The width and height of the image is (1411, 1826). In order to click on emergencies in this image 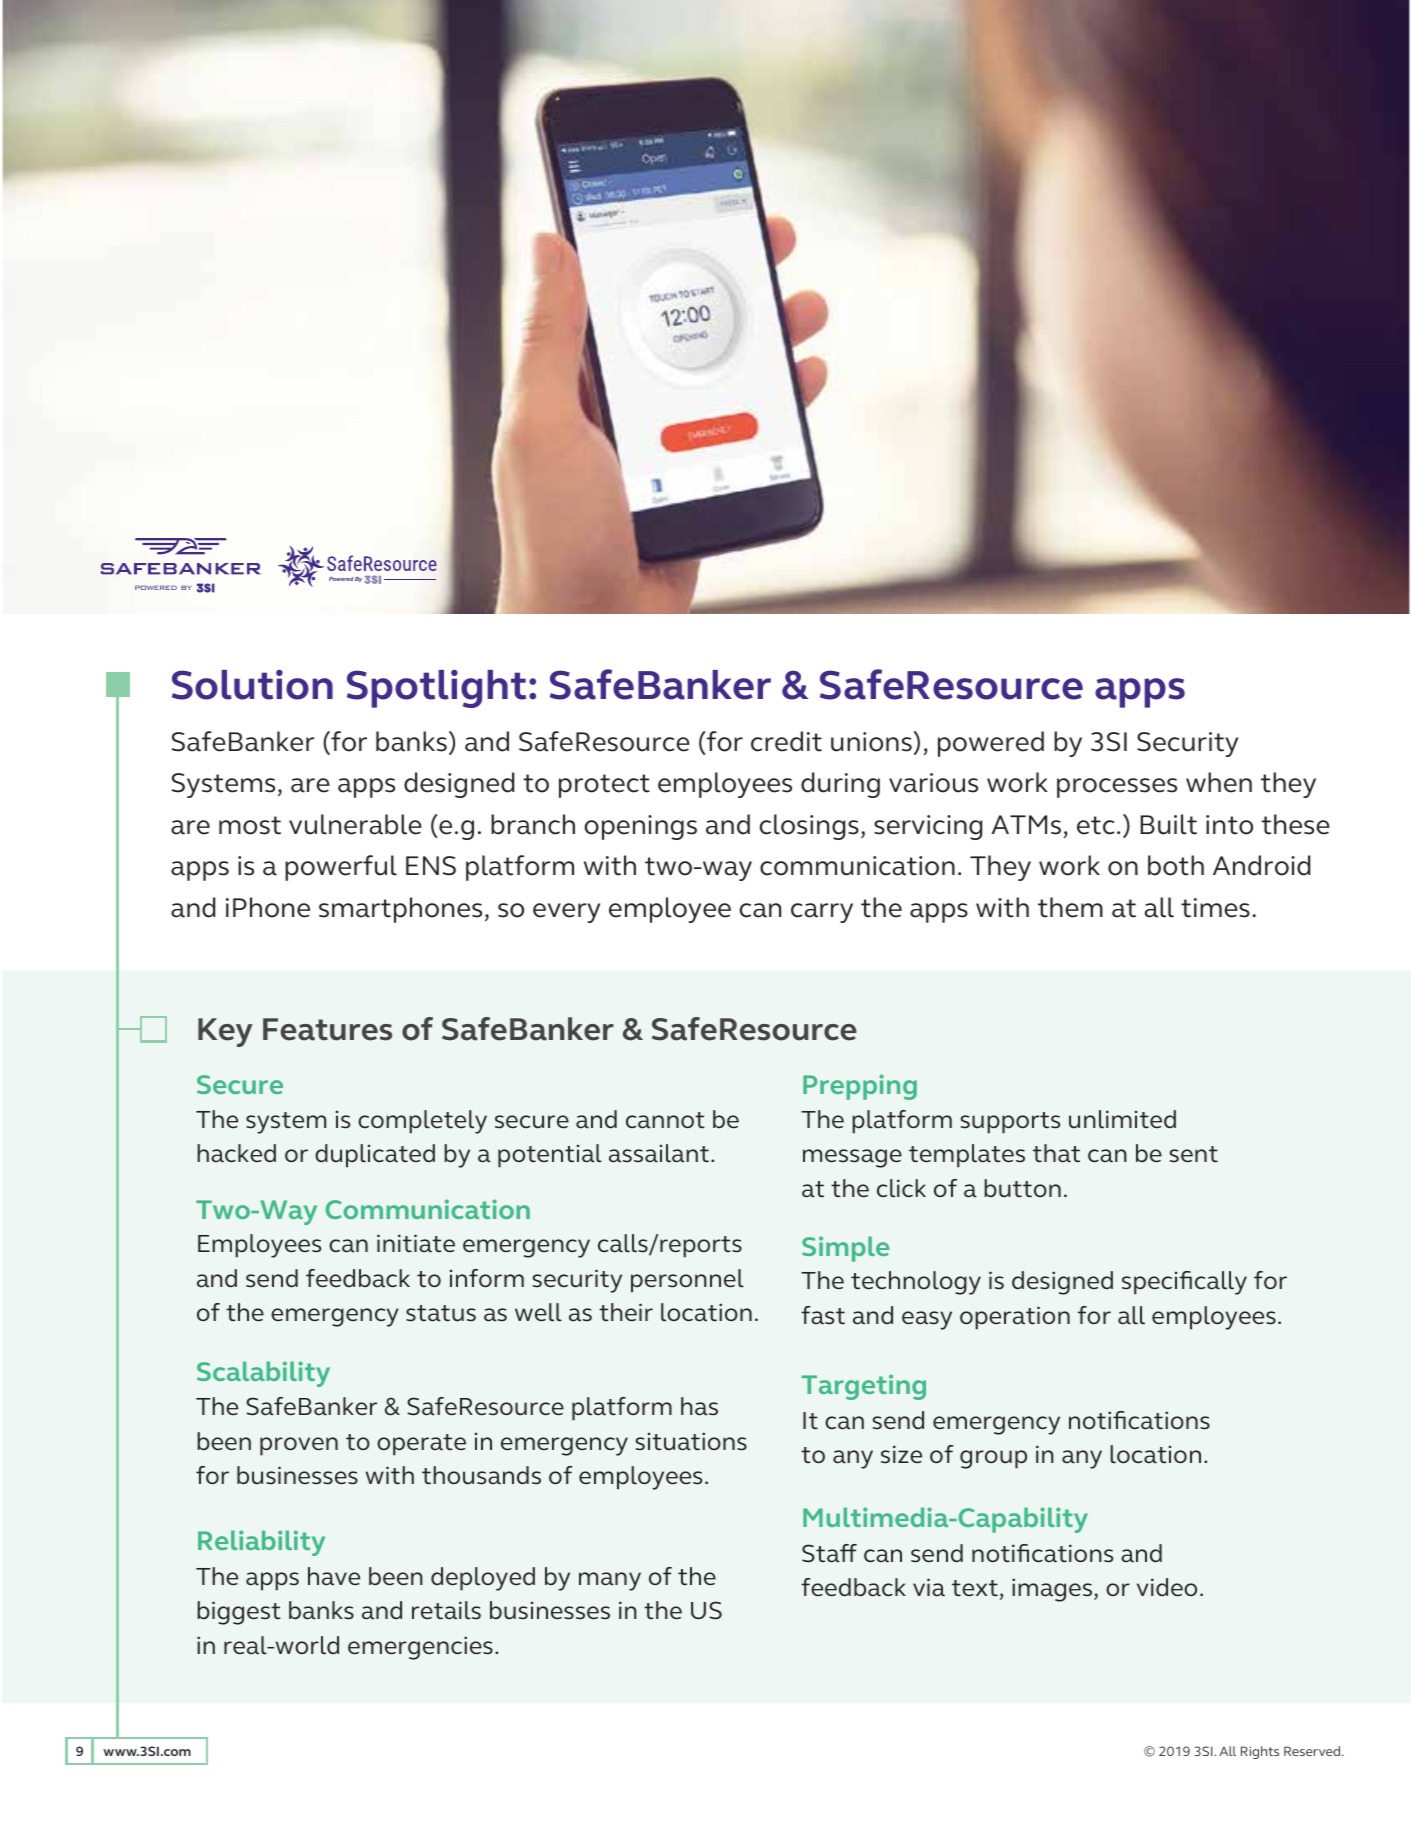, I will do `click(420, 1648)`.
